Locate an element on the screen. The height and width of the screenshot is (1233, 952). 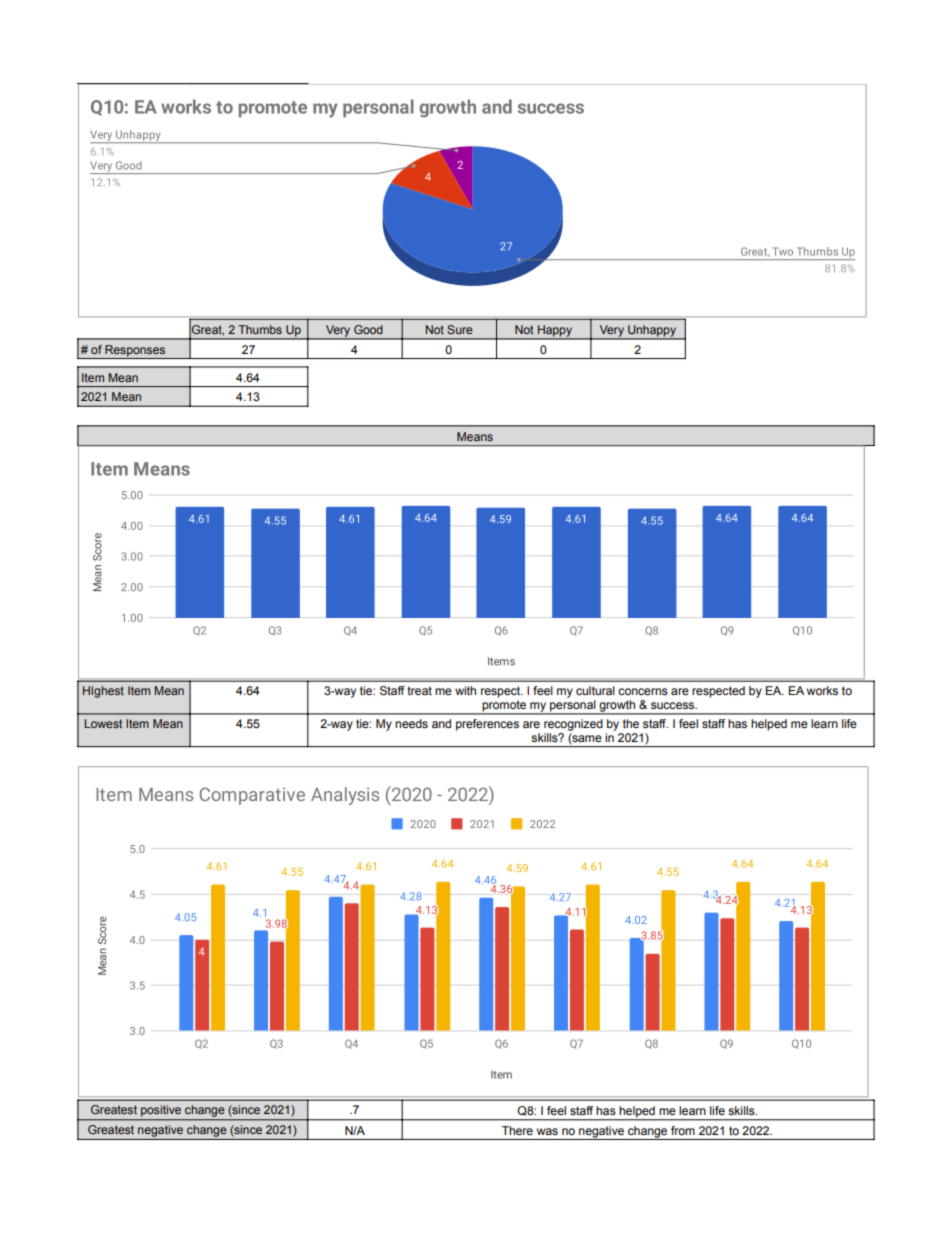
needs is located at coordinates (411, 723).
